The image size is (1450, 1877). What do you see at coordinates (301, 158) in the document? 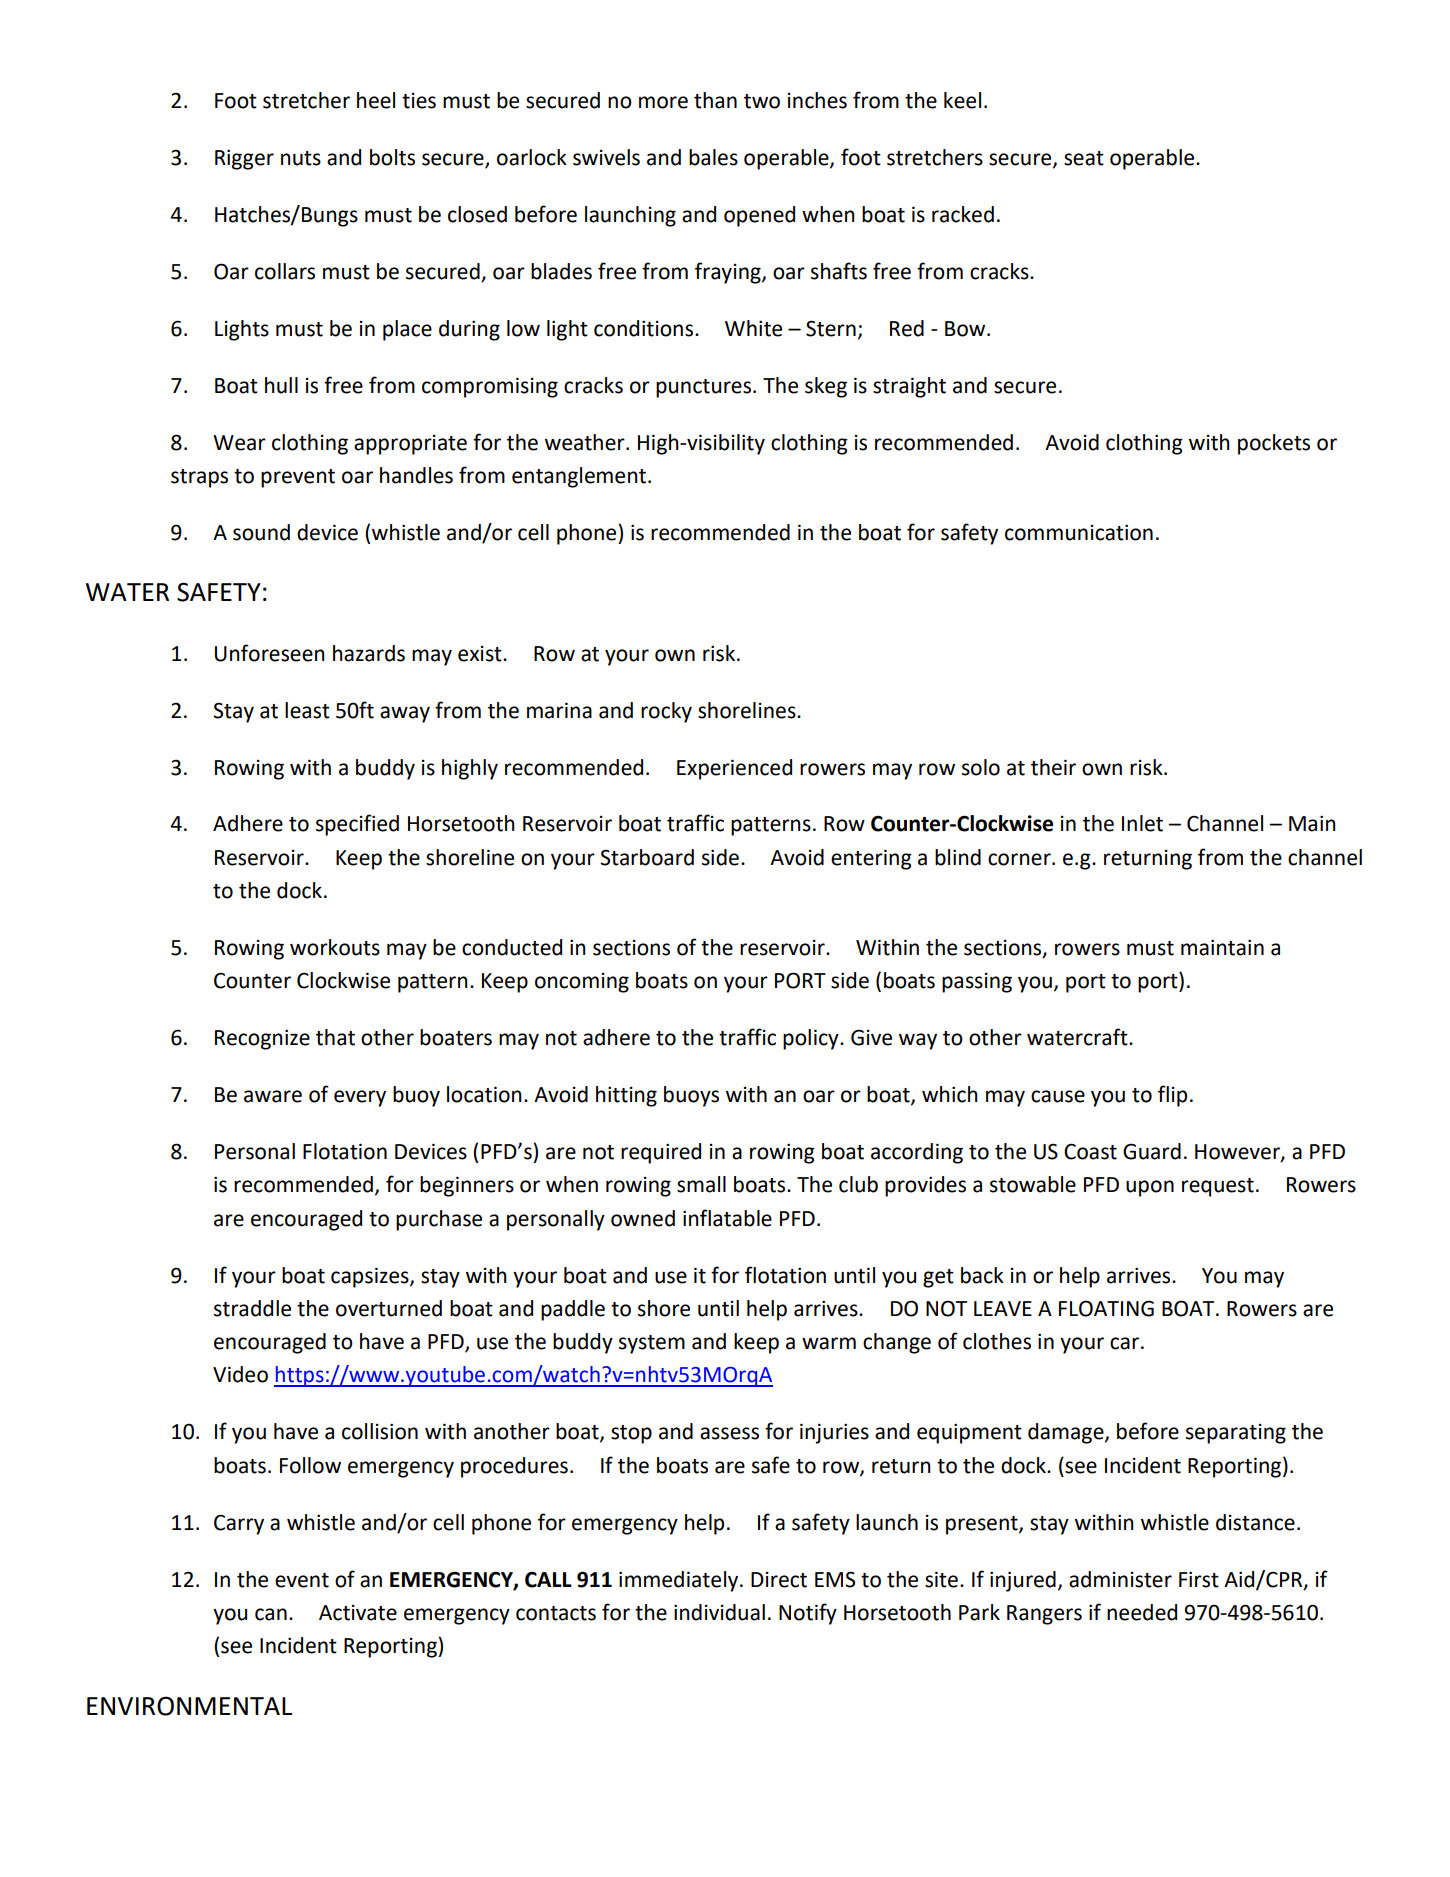
I see `nuts` at bounding box center [301, 158].
